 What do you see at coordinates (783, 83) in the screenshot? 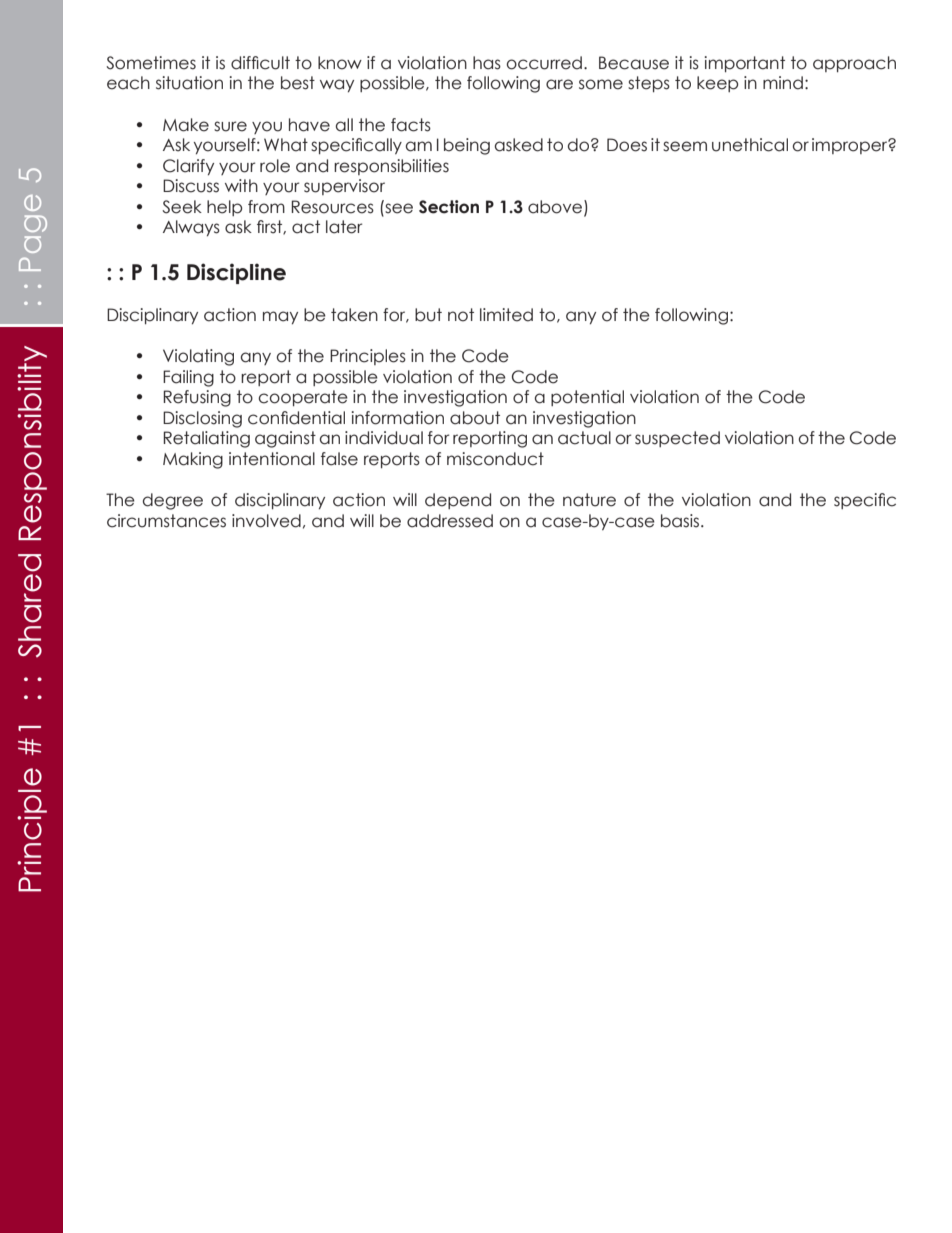
I see `mind` at bounding box center [783, 83].
